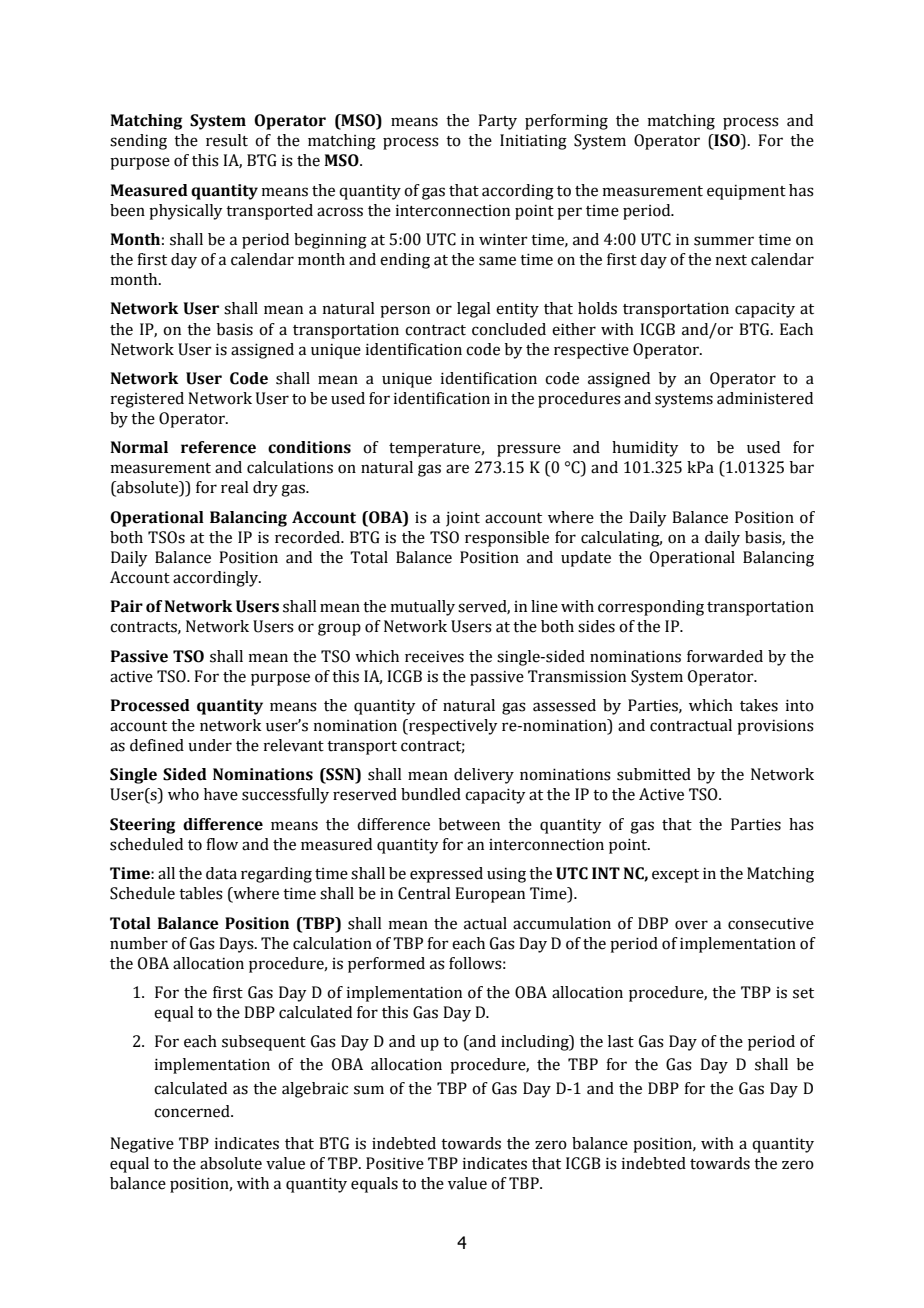 The image size is (924, 1308). What do you see at coordinates (446, 875) in the page?
I see `expressed` at bounding box center [446, 875].
